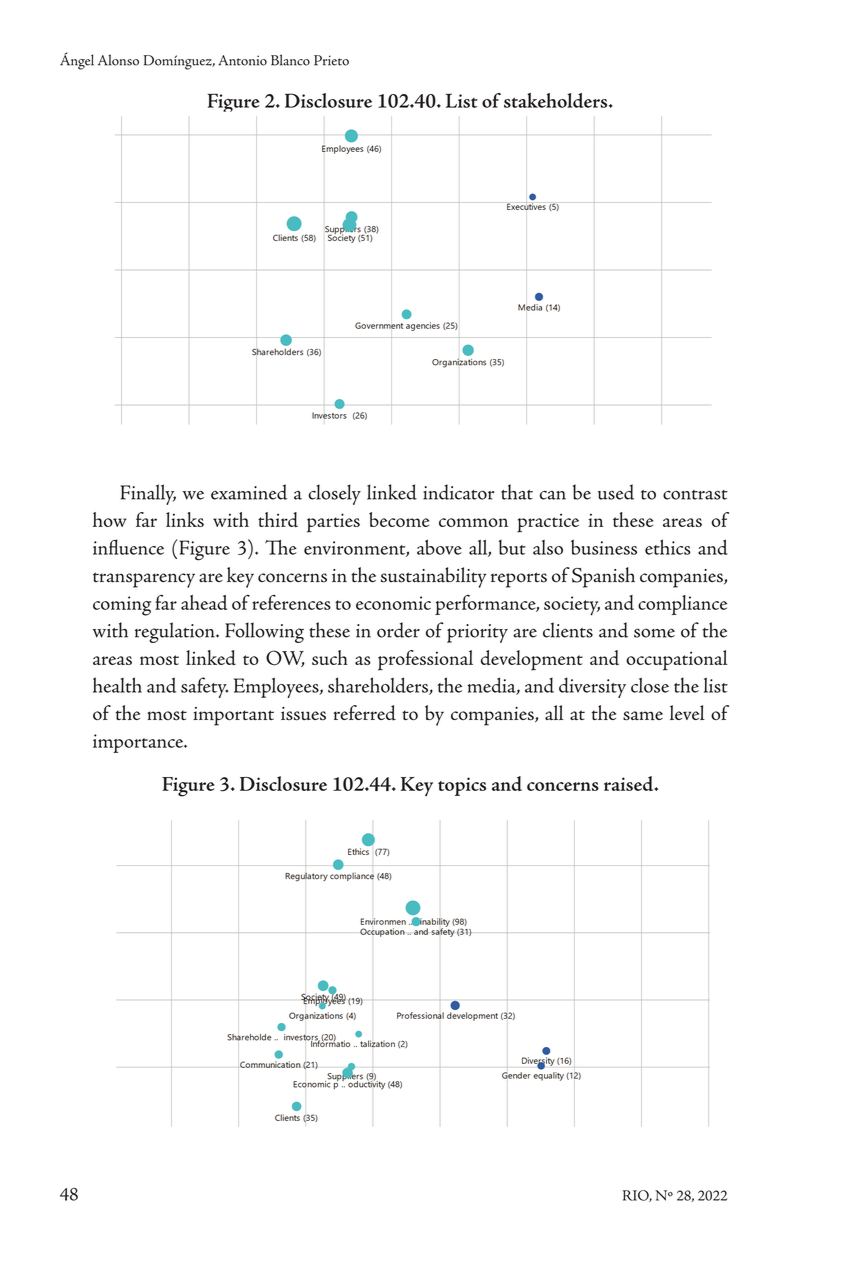 This page has height=1271, width=847. I want to click on Spanish, so click(603, 577).
